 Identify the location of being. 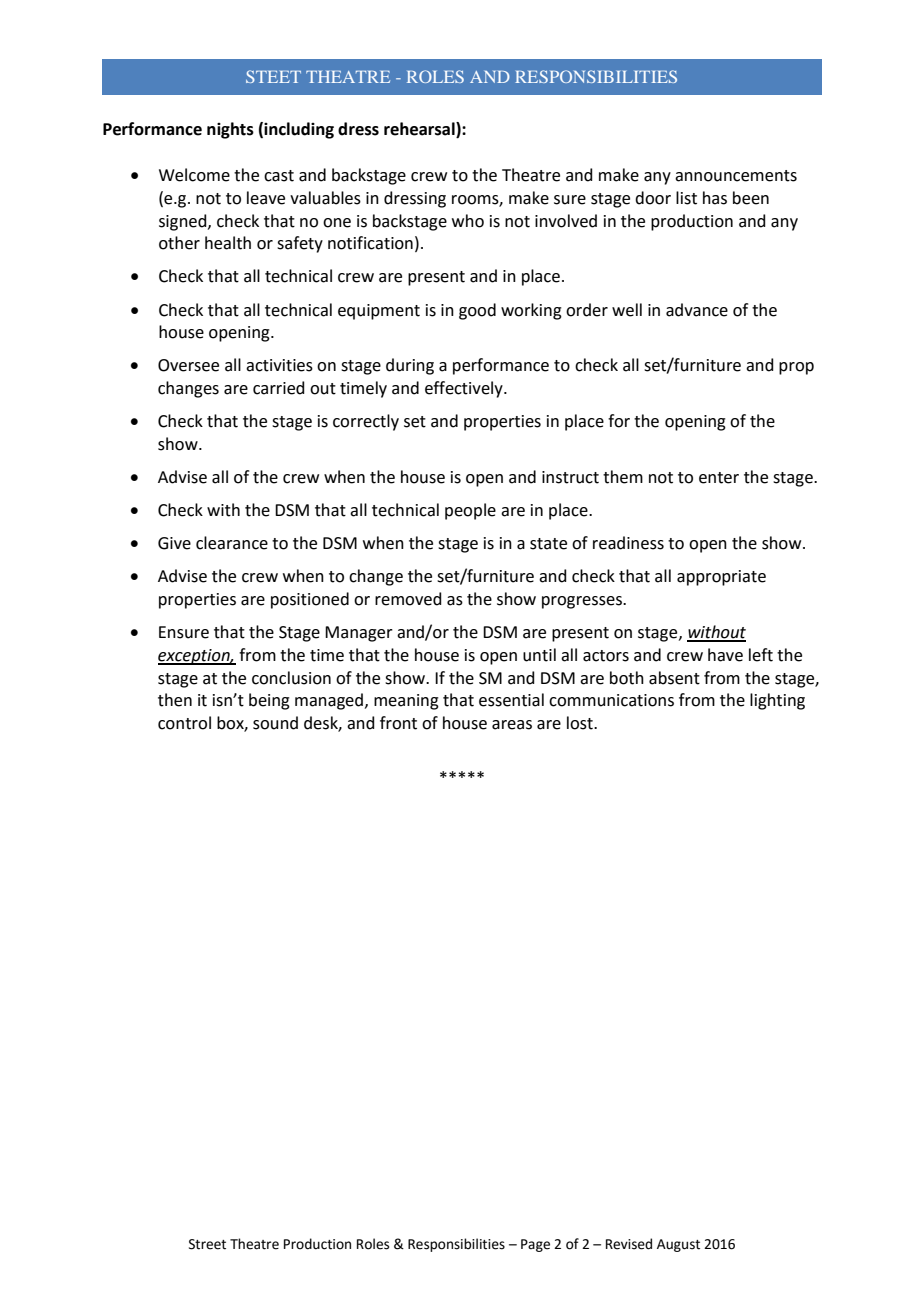
(269, 701).
